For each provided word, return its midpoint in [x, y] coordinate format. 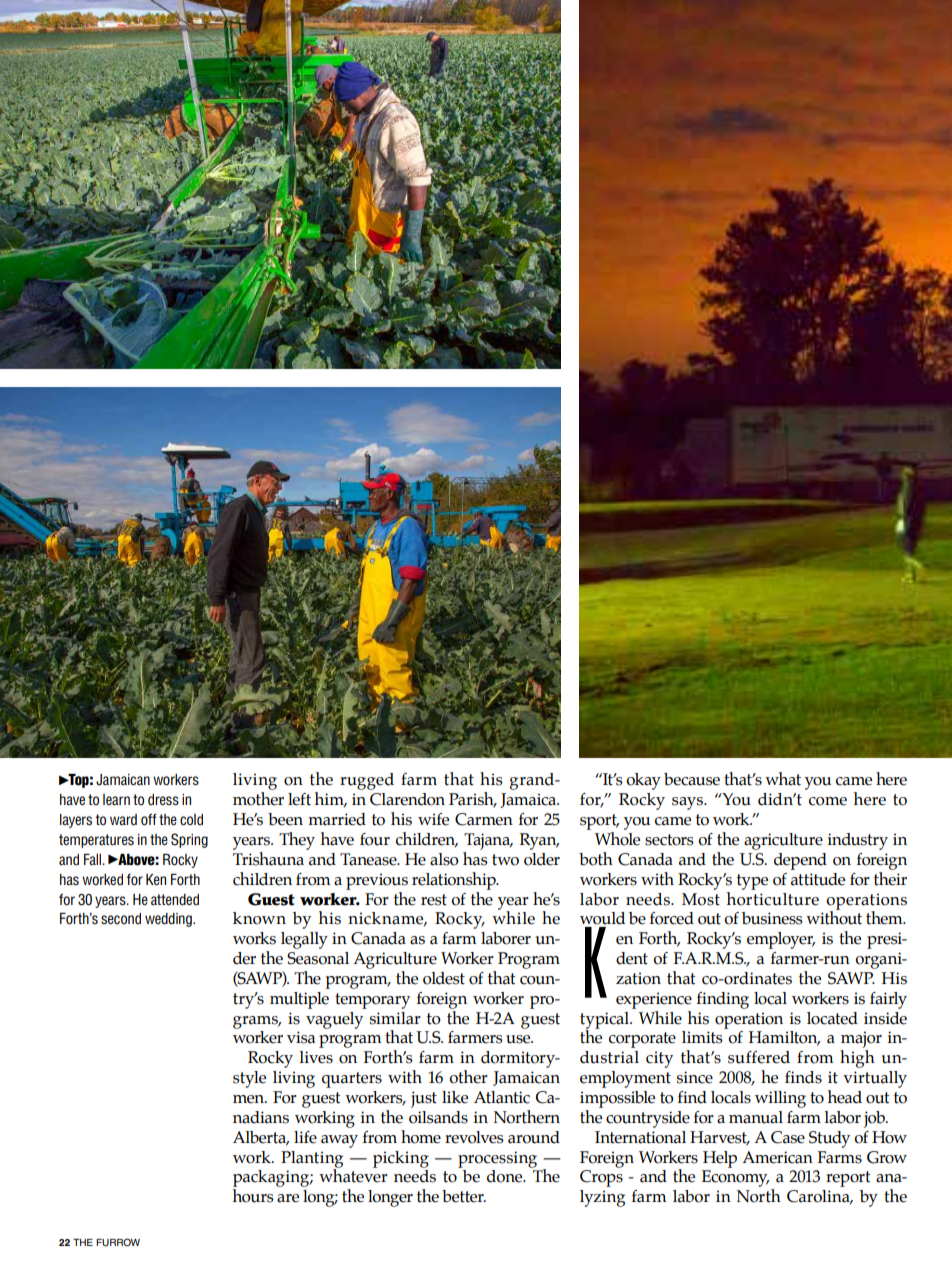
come [828, 801]
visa [301, 1037]
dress [163, 800]
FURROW [118, 1242]
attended [175, 899]
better [464, 1196]
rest [434, 900]
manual [756, 1117]
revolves [474, 1137]
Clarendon [407, 799]
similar [395, 1018]
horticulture [773, 897]
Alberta [261, 1138]
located [832, 1018]
